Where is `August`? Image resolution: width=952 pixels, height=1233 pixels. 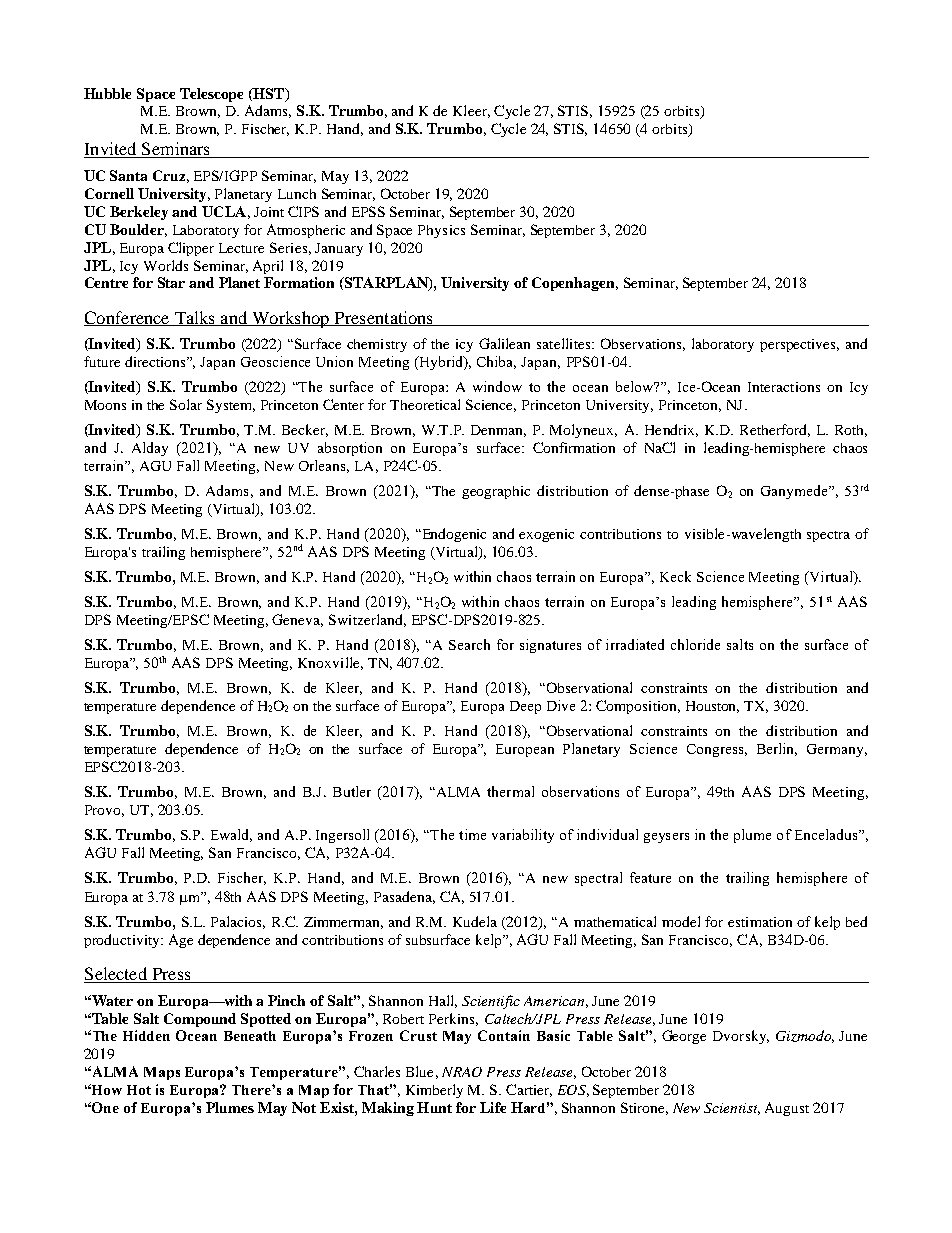 August is located at coordinates (787, 1109).
